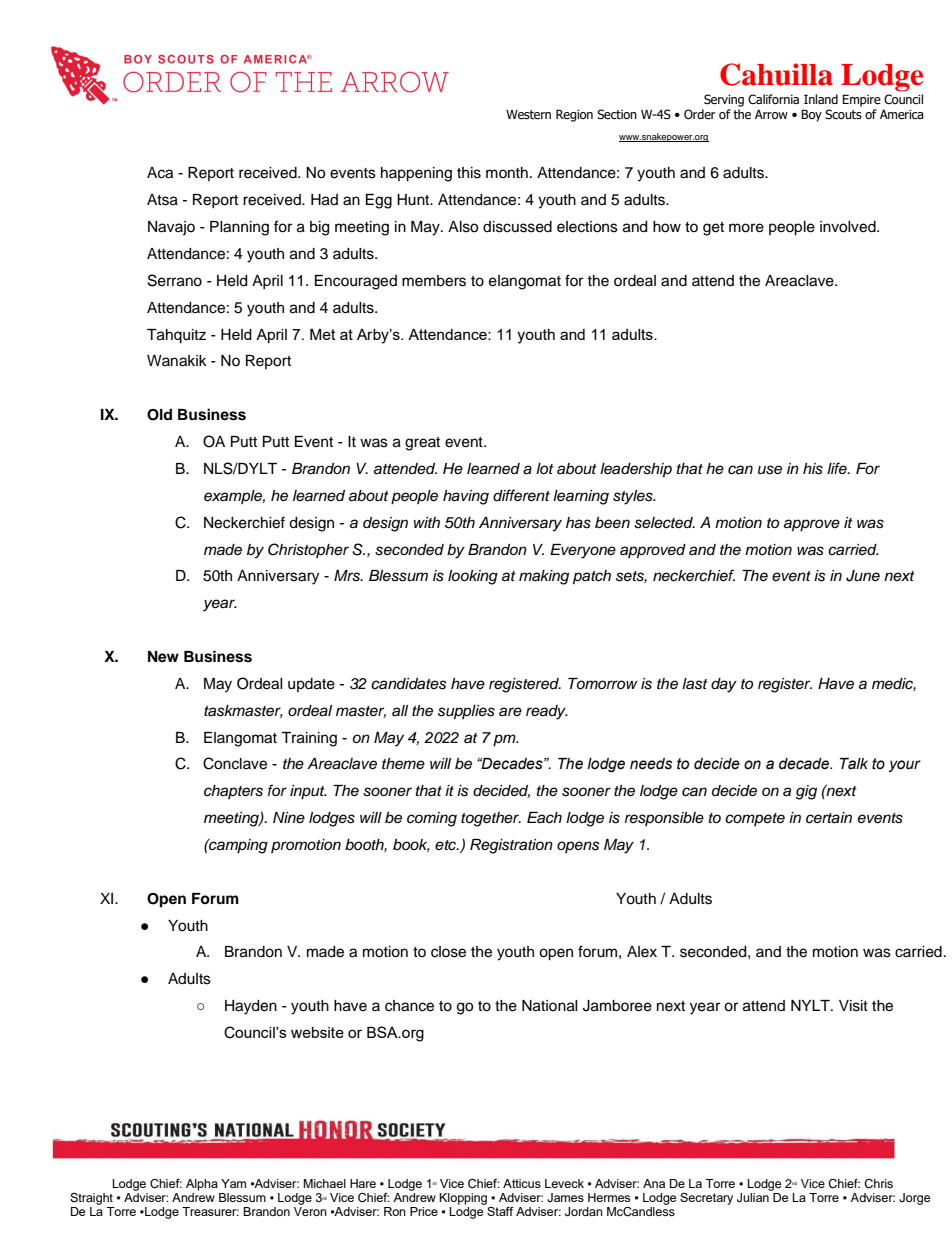 The width and height of the document is (952, 1233). I want to click on Old, so click(159, 415).
